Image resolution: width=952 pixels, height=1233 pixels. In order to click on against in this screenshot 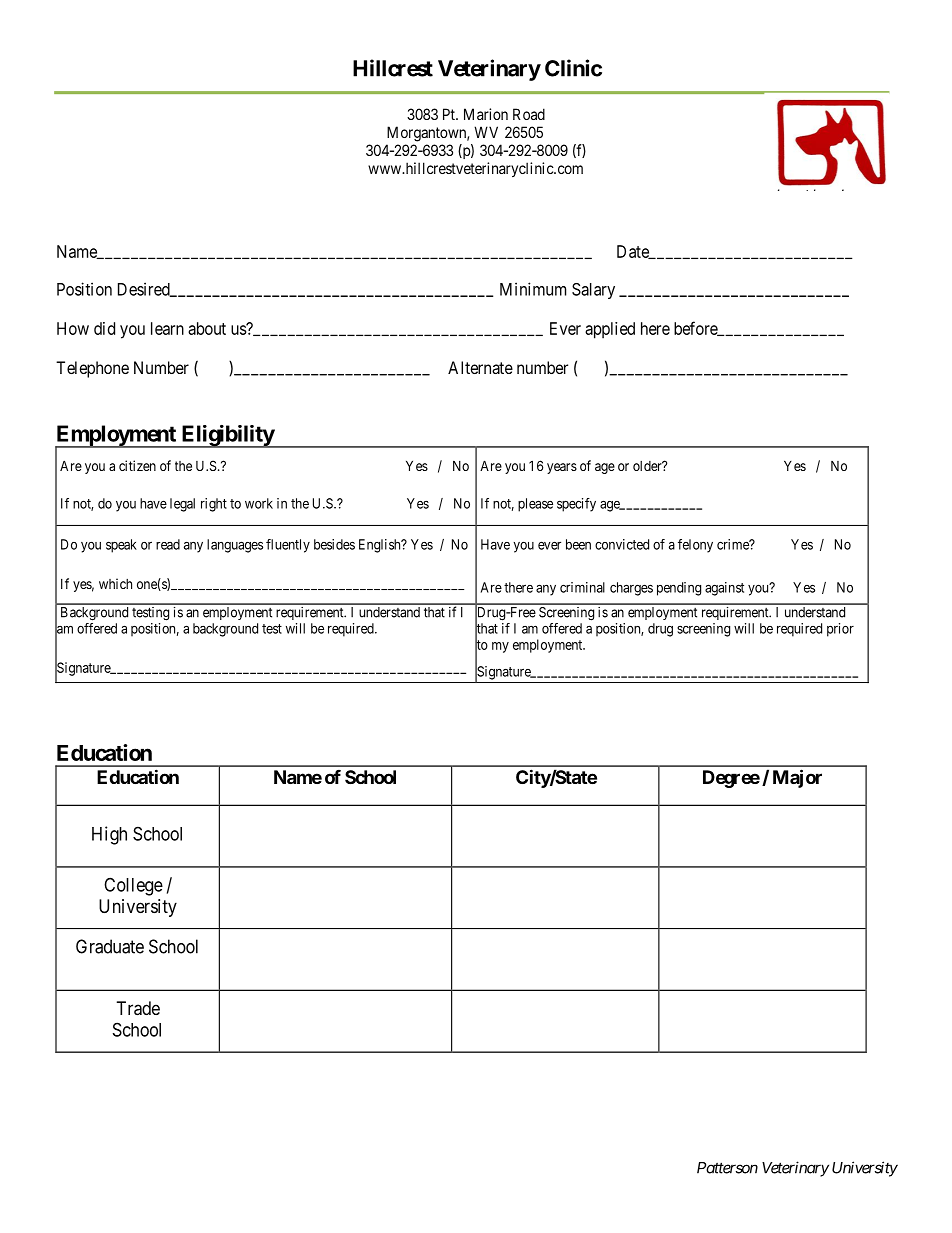, I will do `click(724, 589)`.
